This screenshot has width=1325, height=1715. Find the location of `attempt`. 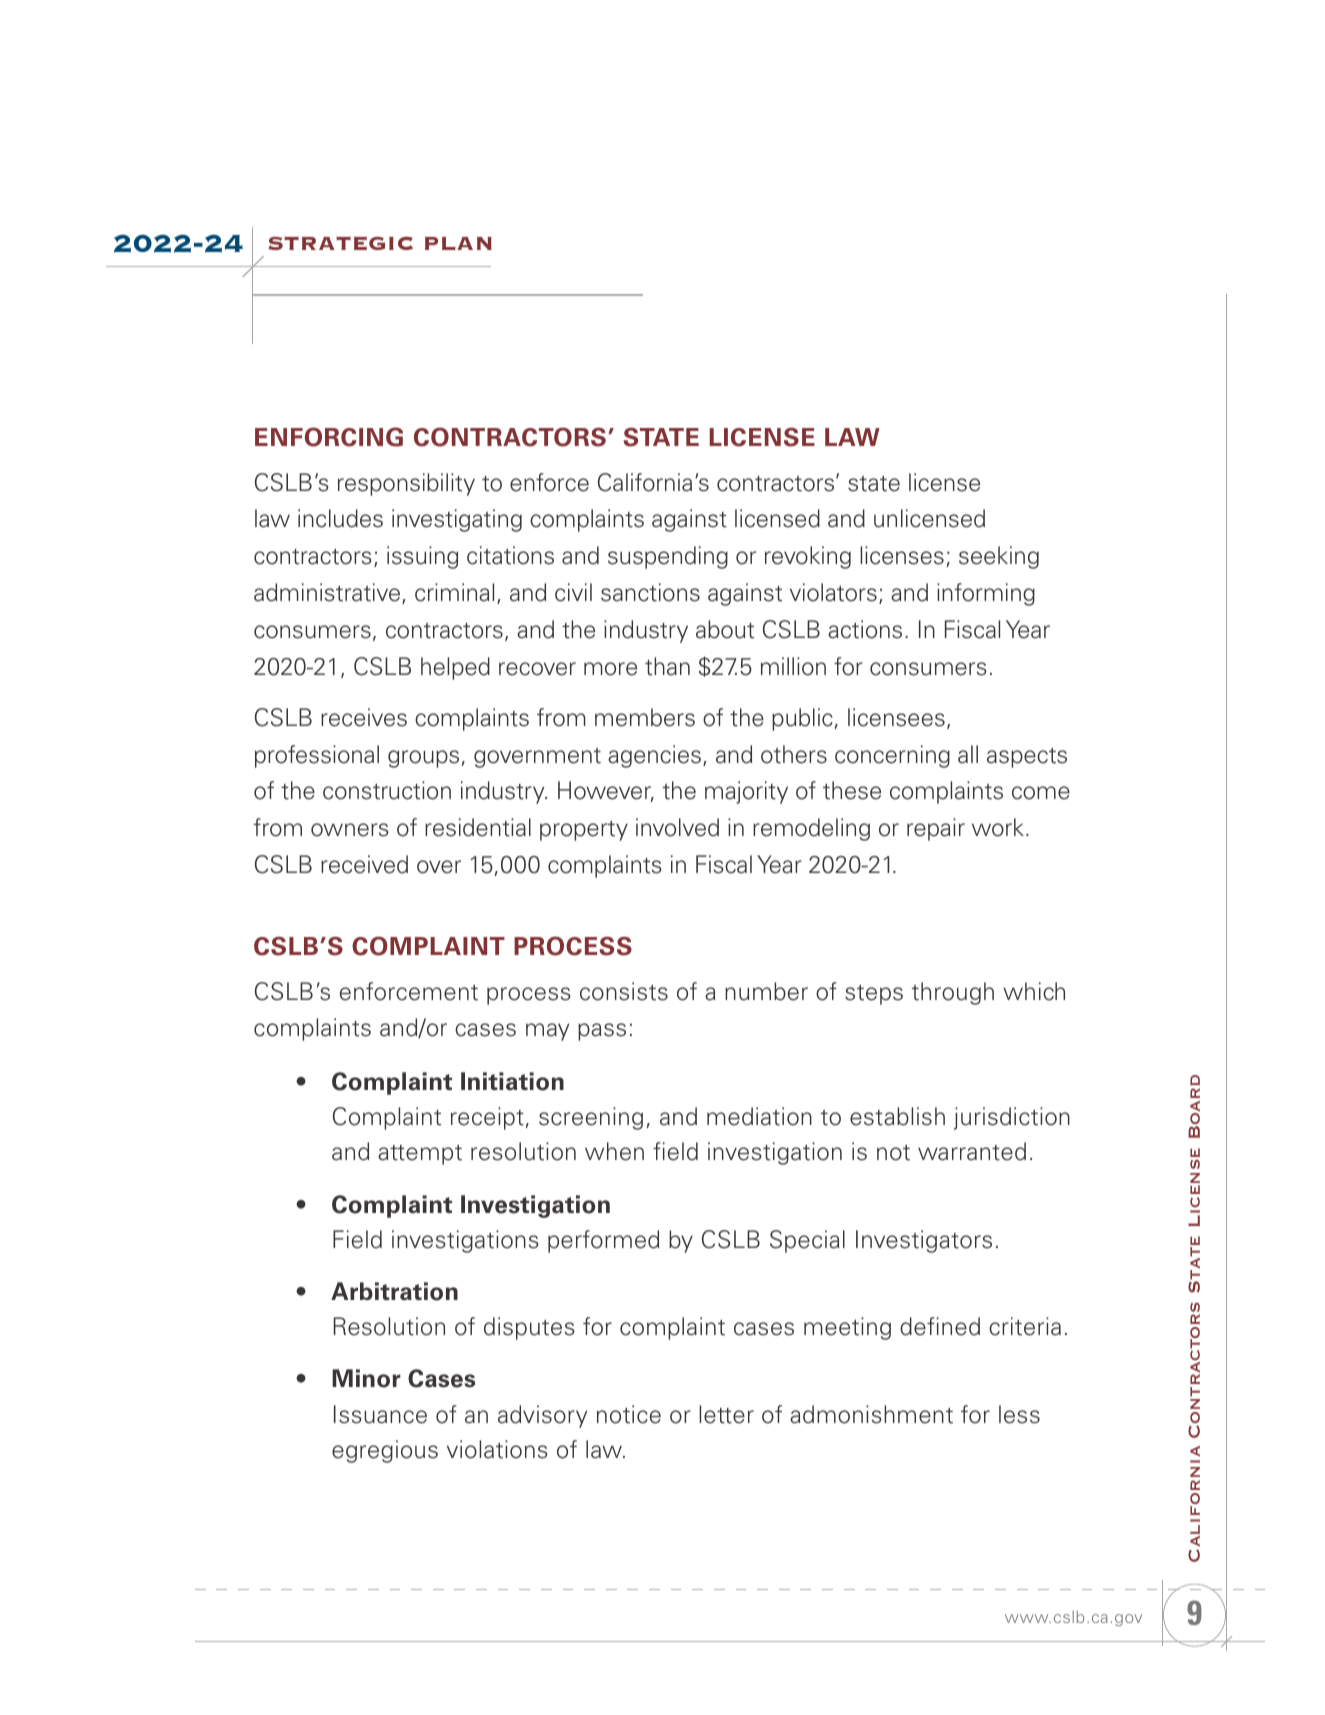

attempt is located at coordinates (420, 1154).
